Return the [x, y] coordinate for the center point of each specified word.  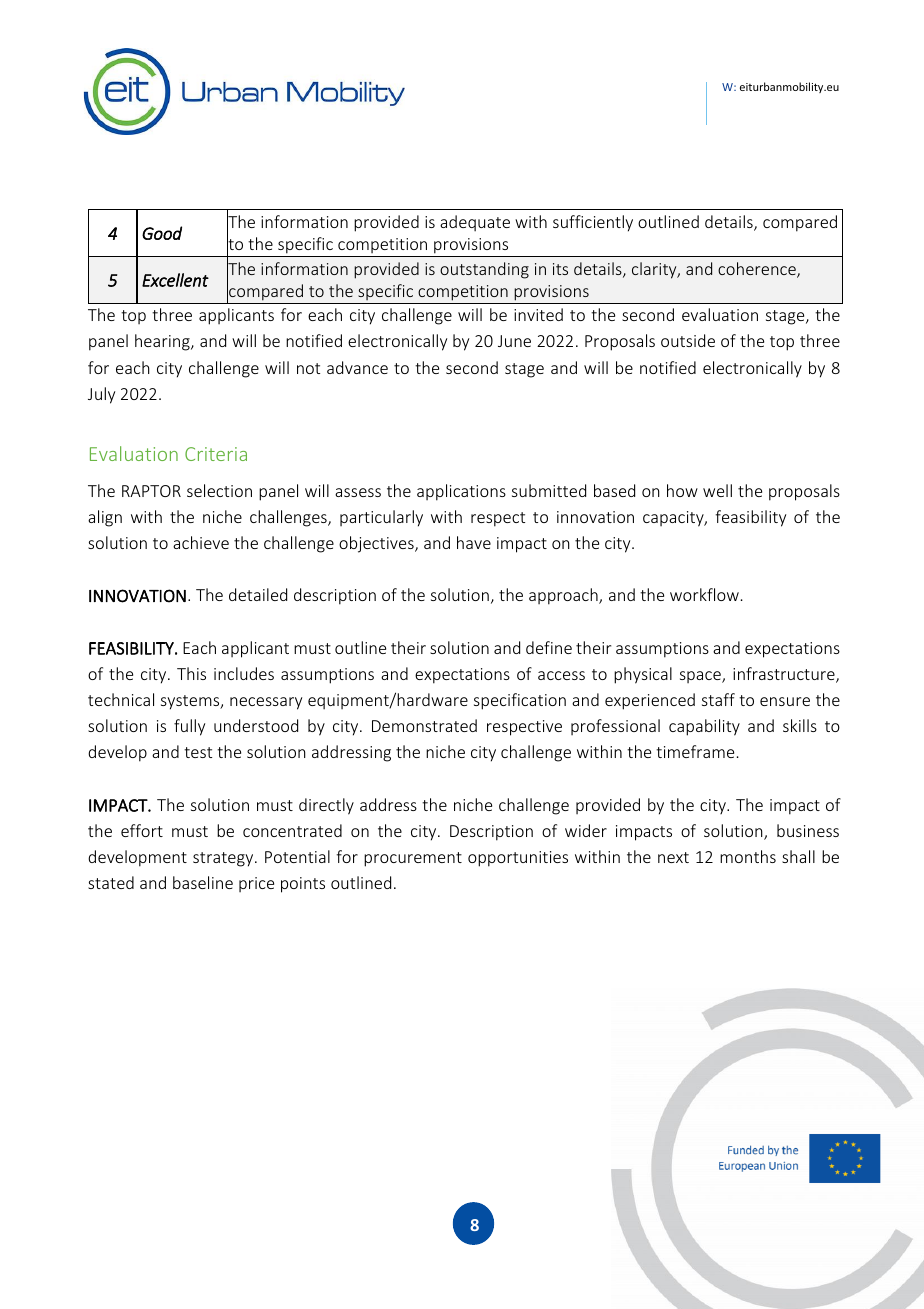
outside [688, 340]
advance [357, 367]
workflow [704, 594]
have [474, 542]
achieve [201, 542]
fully [189, 727]
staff [718, 699]
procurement [413, 859]
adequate [475, 223]
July [101, 395]
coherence [758, 270]
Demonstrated [424, 725]
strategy [224, 859]
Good [162, 233]
